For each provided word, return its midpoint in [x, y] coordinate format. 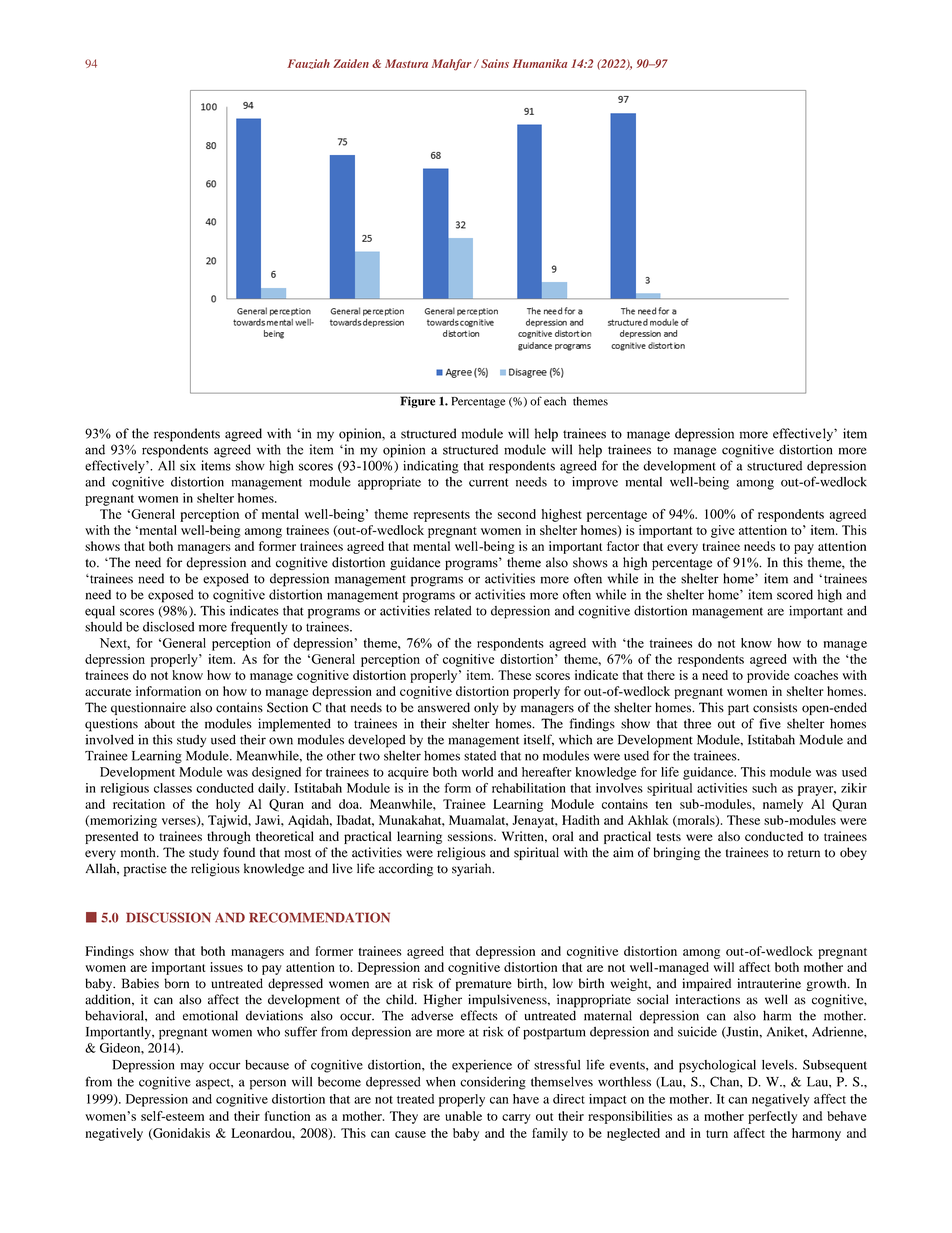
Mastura [406, 63]
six [188, 465]
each [555, 401]
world [477, 772]
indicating [431, 467]
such [764, 788]
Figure [418, 402]
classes [173, 788]
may [192, 1068]
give [723, 531]
